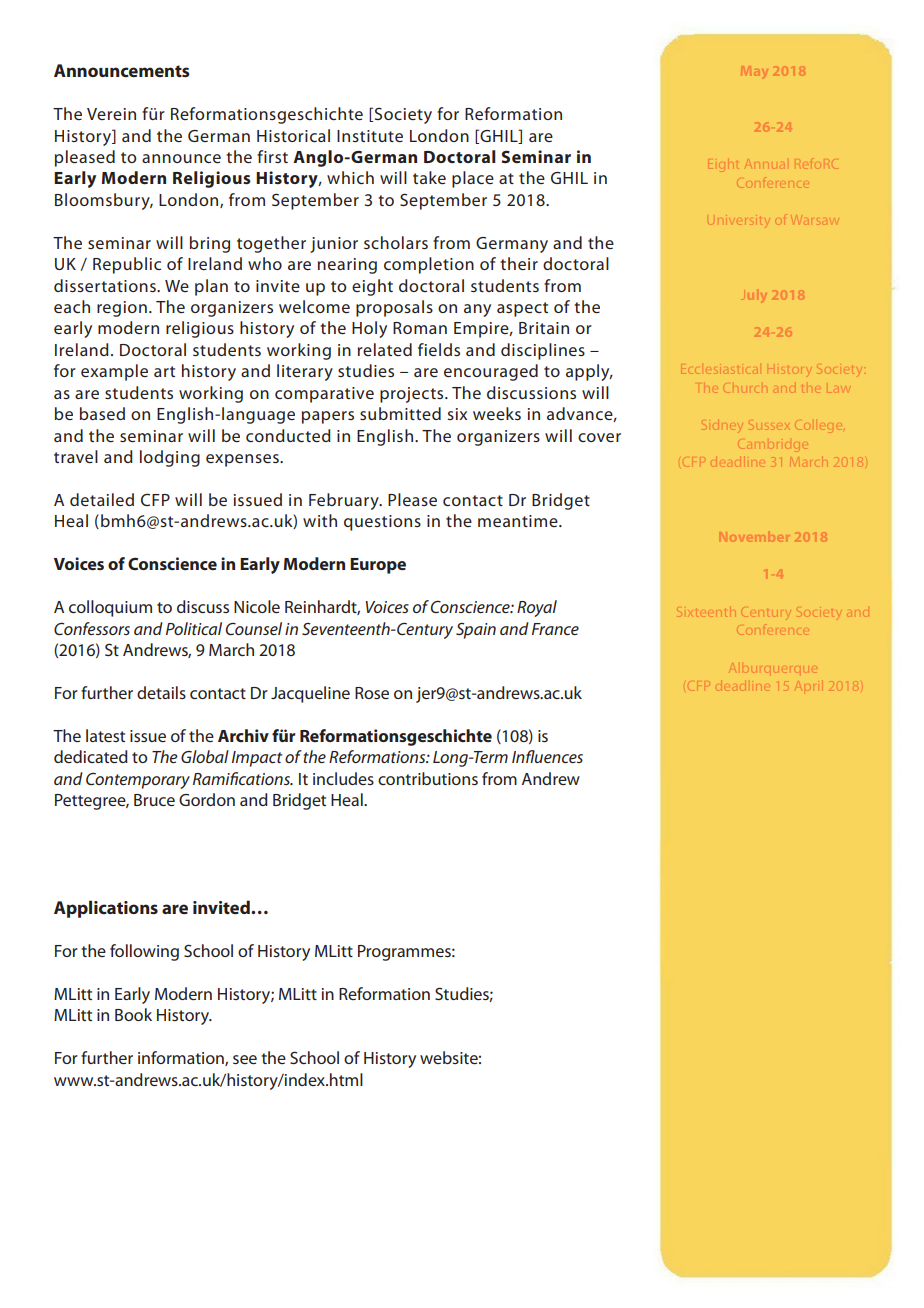 The image size is (924, 1308). I want to click on place, so click(473, 179).
